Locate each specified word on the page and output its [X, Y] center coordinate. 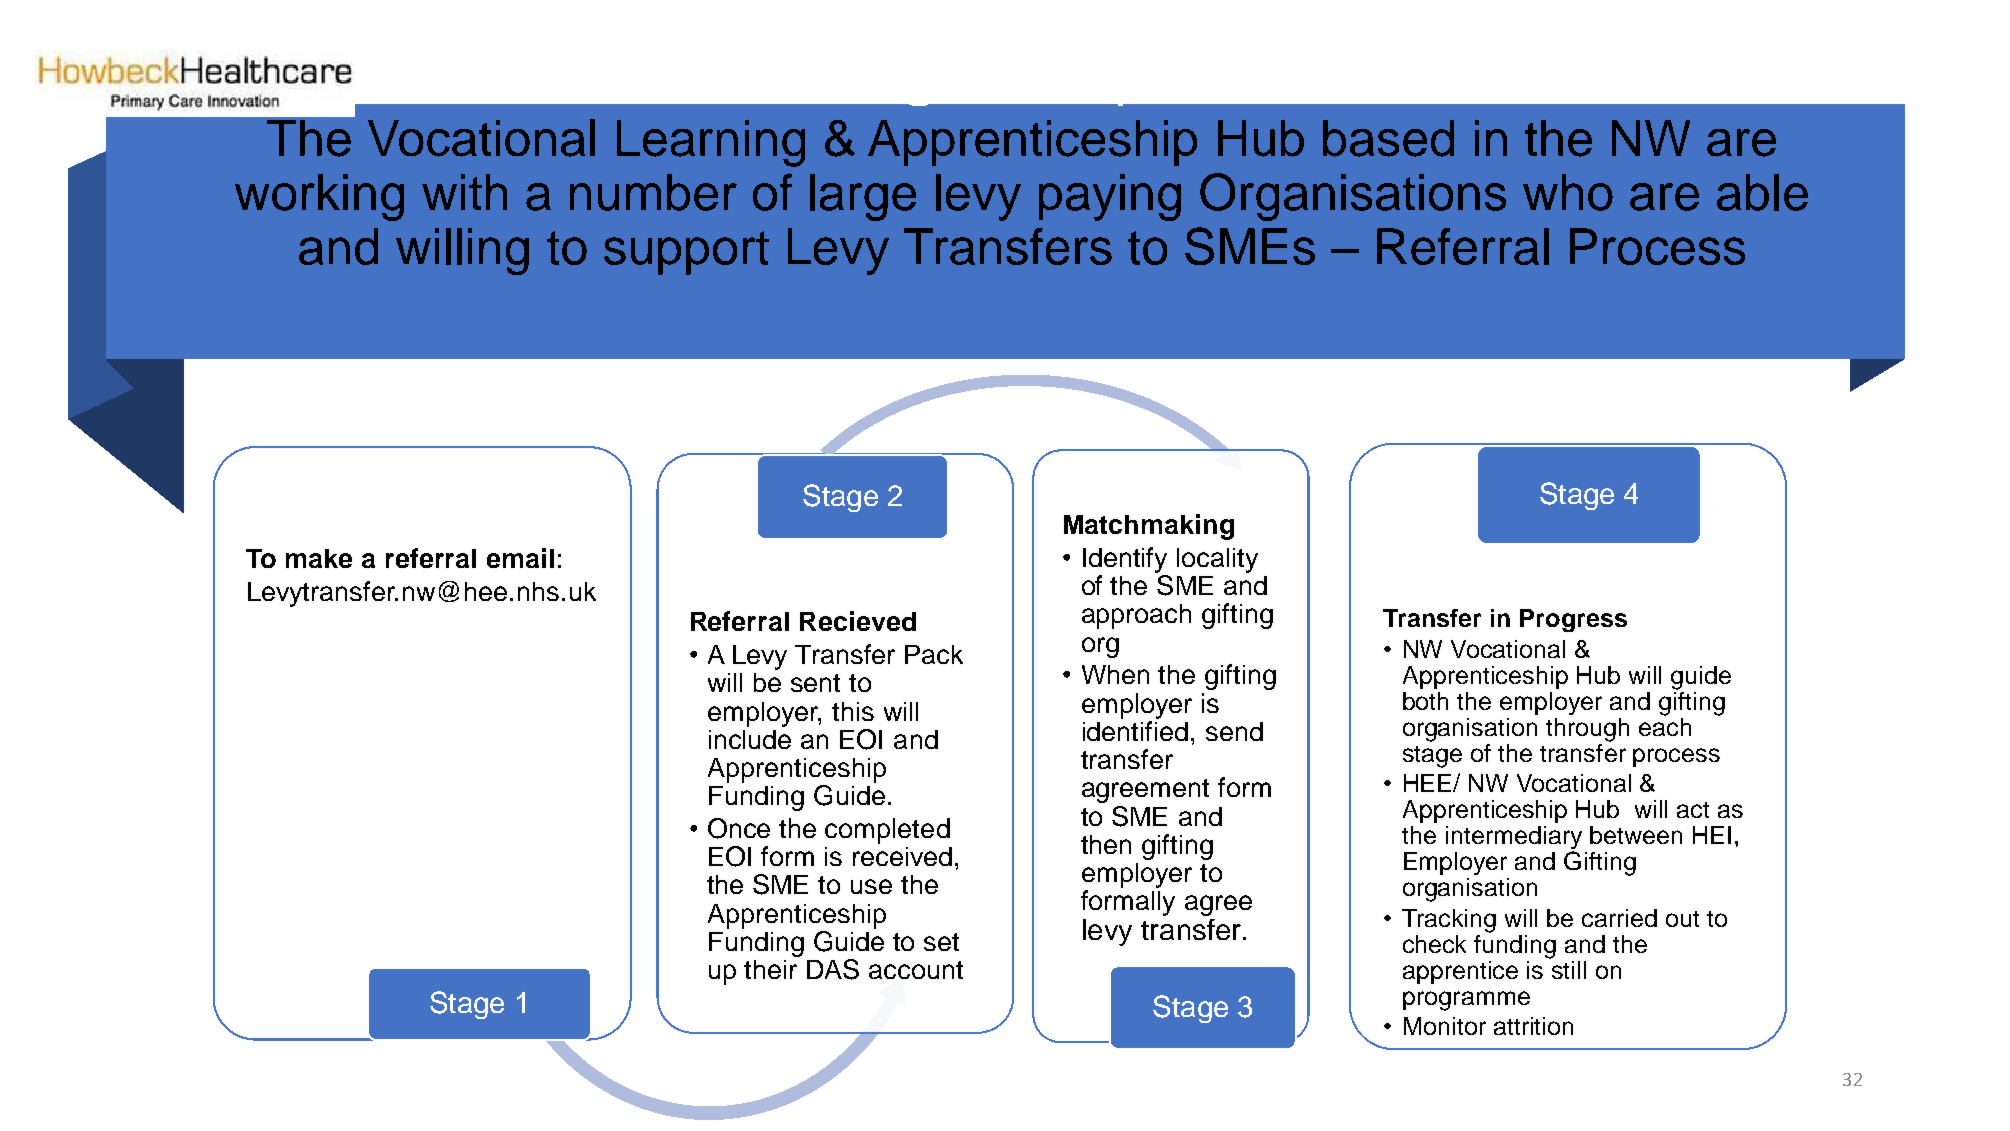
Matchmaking [1149, 527]
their [770, 969]
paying [1110, 197]
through [1587, 730]
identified [1135, 731]
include [750, 739]
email [520, 558]
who [1568, 192]
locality [1217, 560]
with [464, 192]
